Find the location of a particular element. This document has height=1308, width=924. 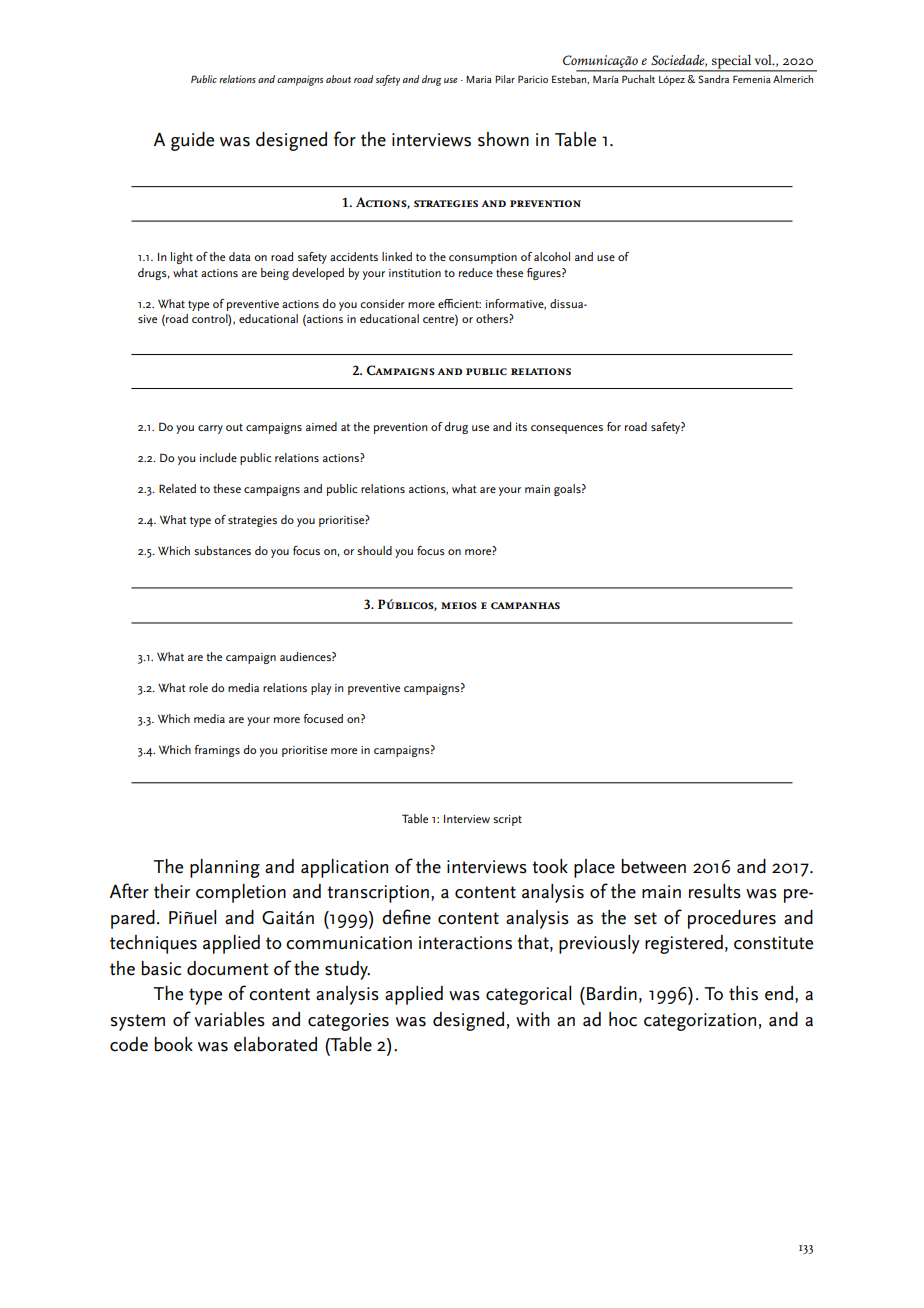

consequences is located at coordinates (567, 429).
